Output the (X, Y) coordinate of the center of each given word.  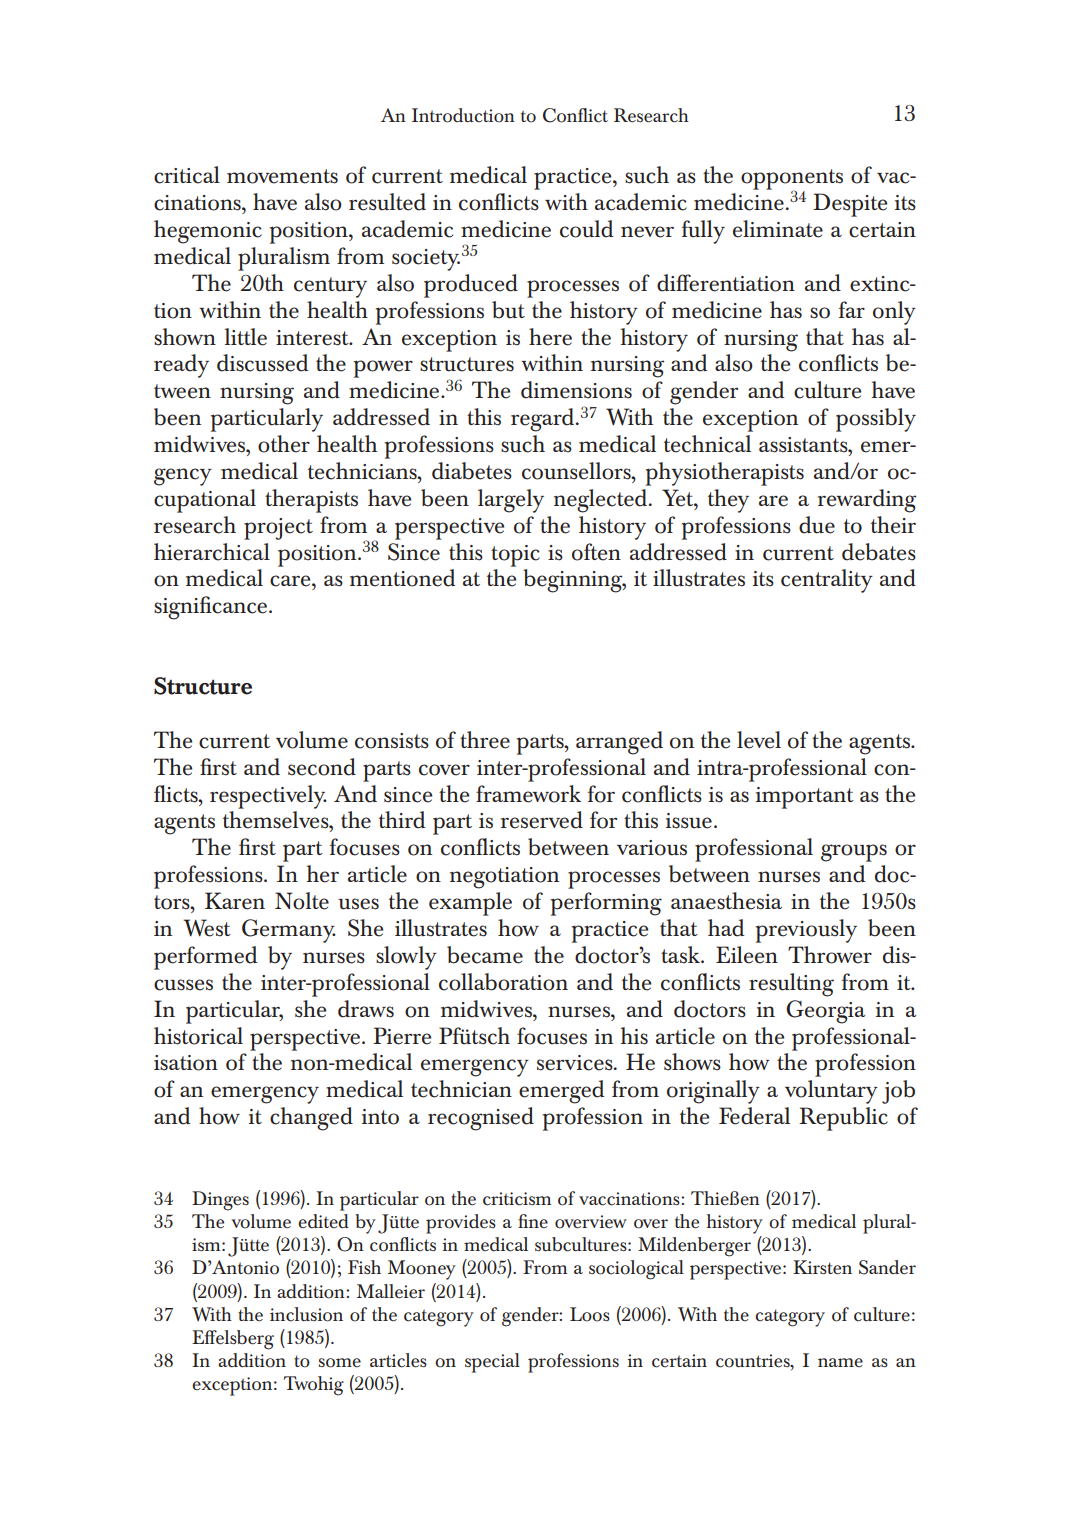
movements (282, 176)
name (840, 1363)
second (322, 767)
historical (198, 1036)
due (817, 525)
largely (511, 501)
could (586, 229)
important (805, 798)
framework (528, 794)
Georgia (825, 1012)
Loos (590, 1314)
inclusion (306, 1314)
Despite (850, 205)
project (278, 529)
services (576, 1063)
